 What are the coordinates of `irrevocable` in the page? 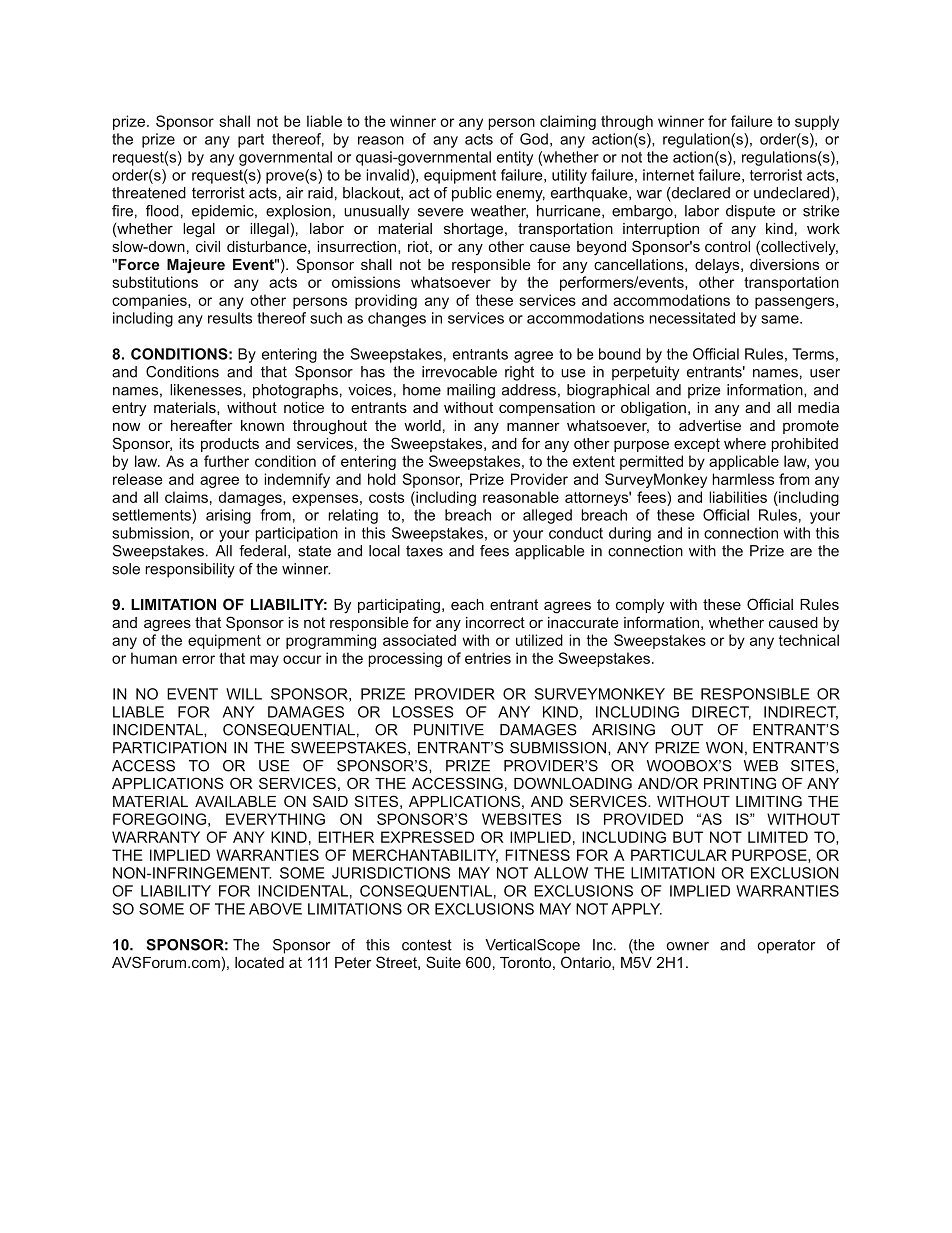 It's located at (459, 372).
